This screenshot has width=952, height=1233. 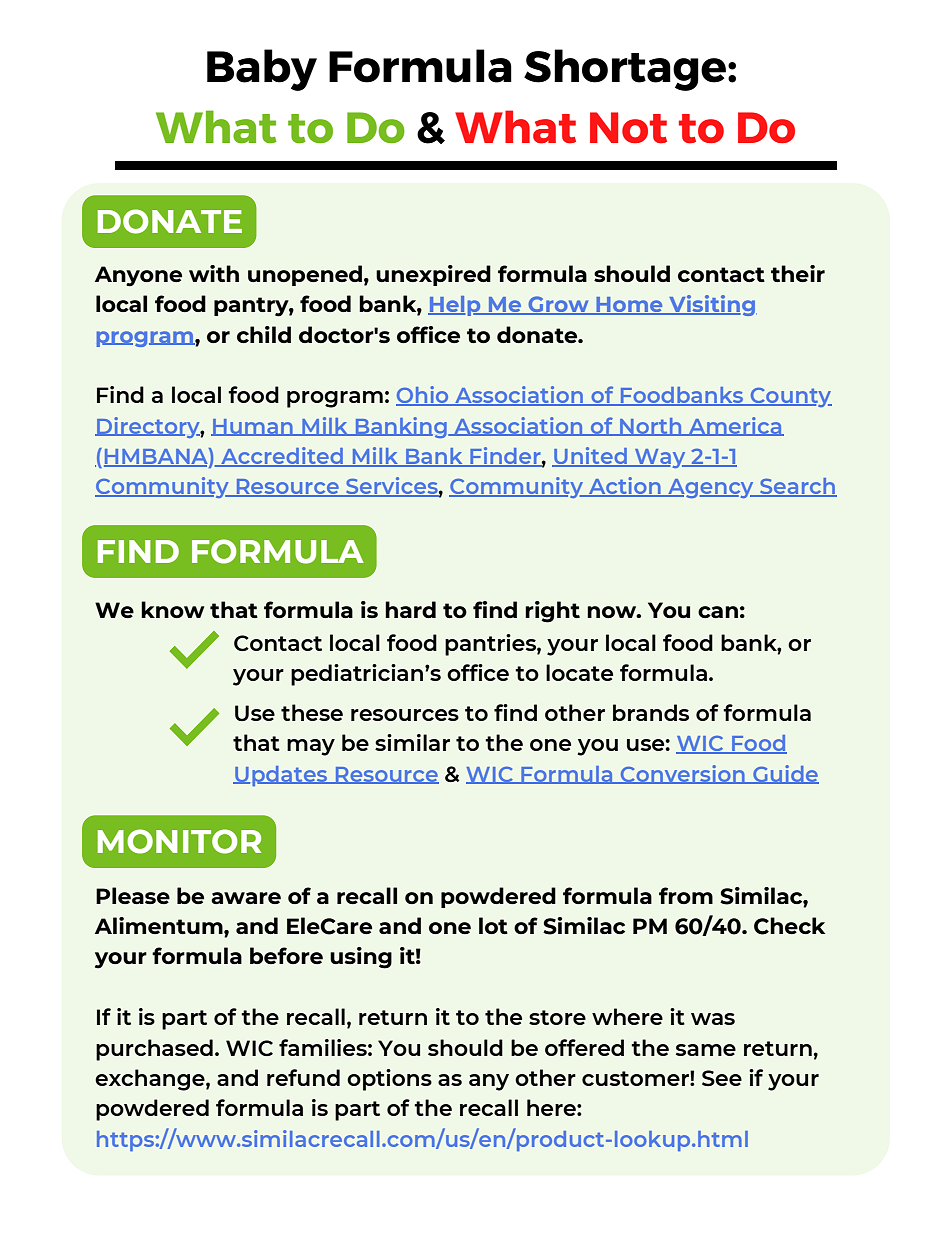 I want to click on Updates, so click(x=281, y=776).
